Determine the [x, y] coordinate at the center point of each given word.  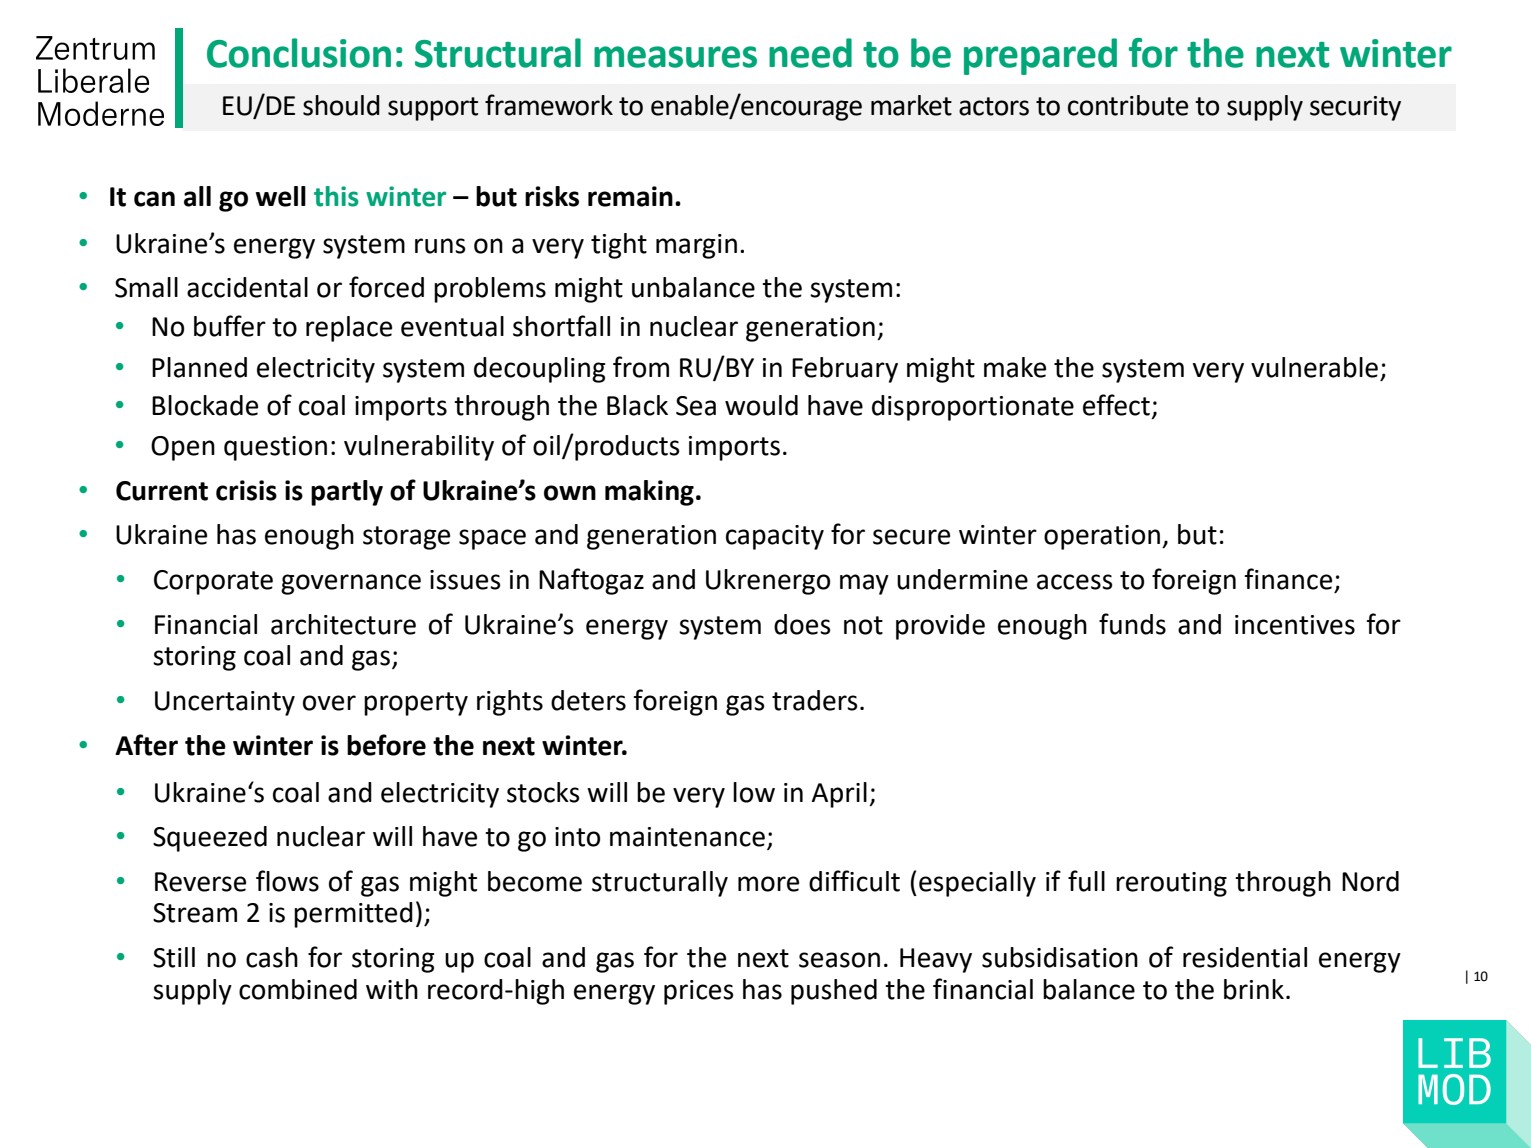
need [810, 53]
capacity [775, 537]
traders [815, 700]
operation [1102, 537]
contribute [1128, 105]
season [839, 960]
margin [696, 246]
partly [347, 493]
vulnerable [1314, 367]
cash [272, 957]
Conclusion [299, 53]
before [386, 745]
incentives [1295, 625]
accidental [247, 287]
